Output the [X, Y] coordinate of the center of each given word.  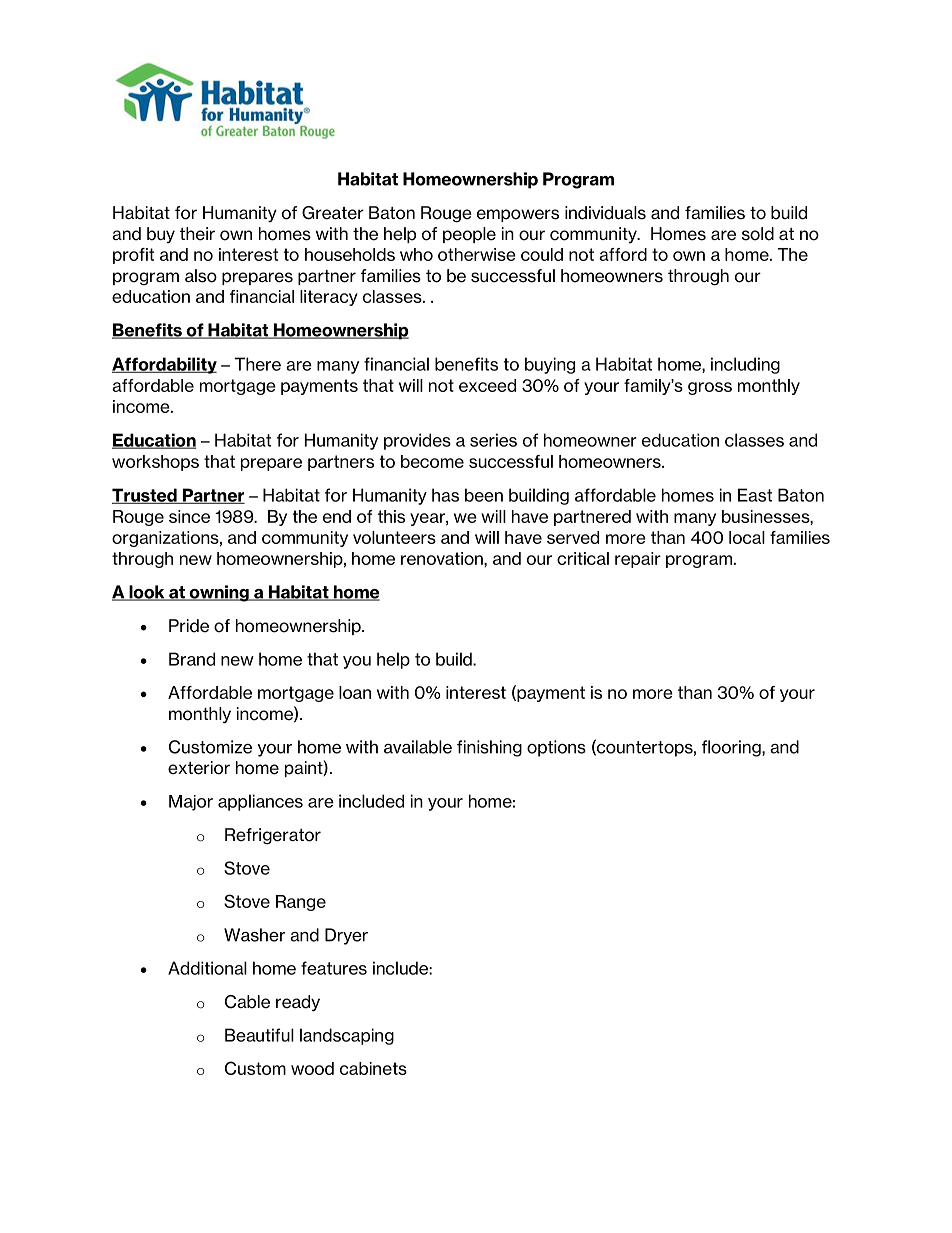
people [469, 235]
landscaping [347, 1036]
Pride [189, 626]
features [334, 968]
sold [758, 234]
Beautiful [259, 1035]
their [197, 234]
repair [638, 560]
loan [355, 692]
